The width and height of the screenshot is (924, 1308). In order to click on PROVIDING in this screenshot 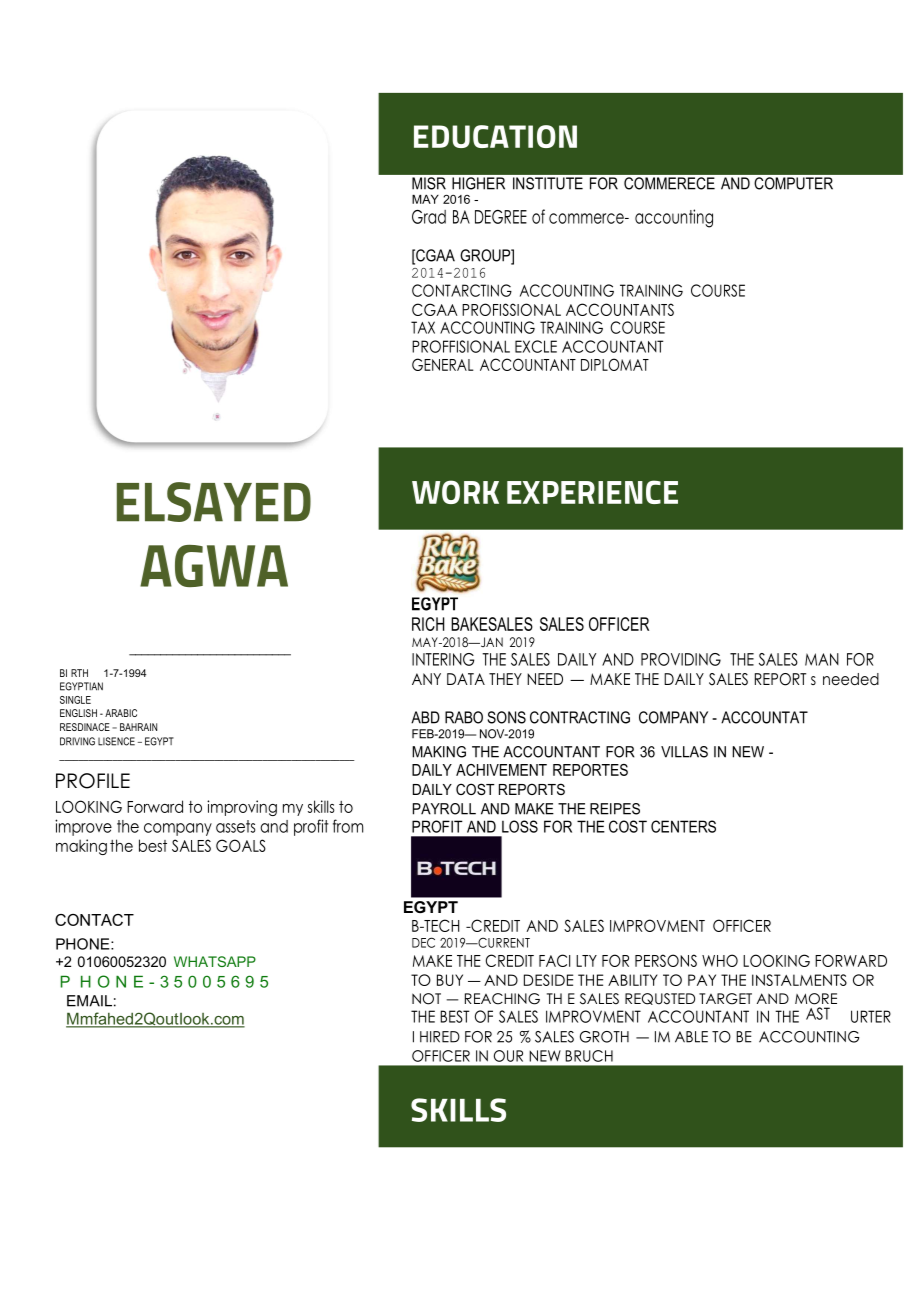, I will do `click(681, 659)`.
